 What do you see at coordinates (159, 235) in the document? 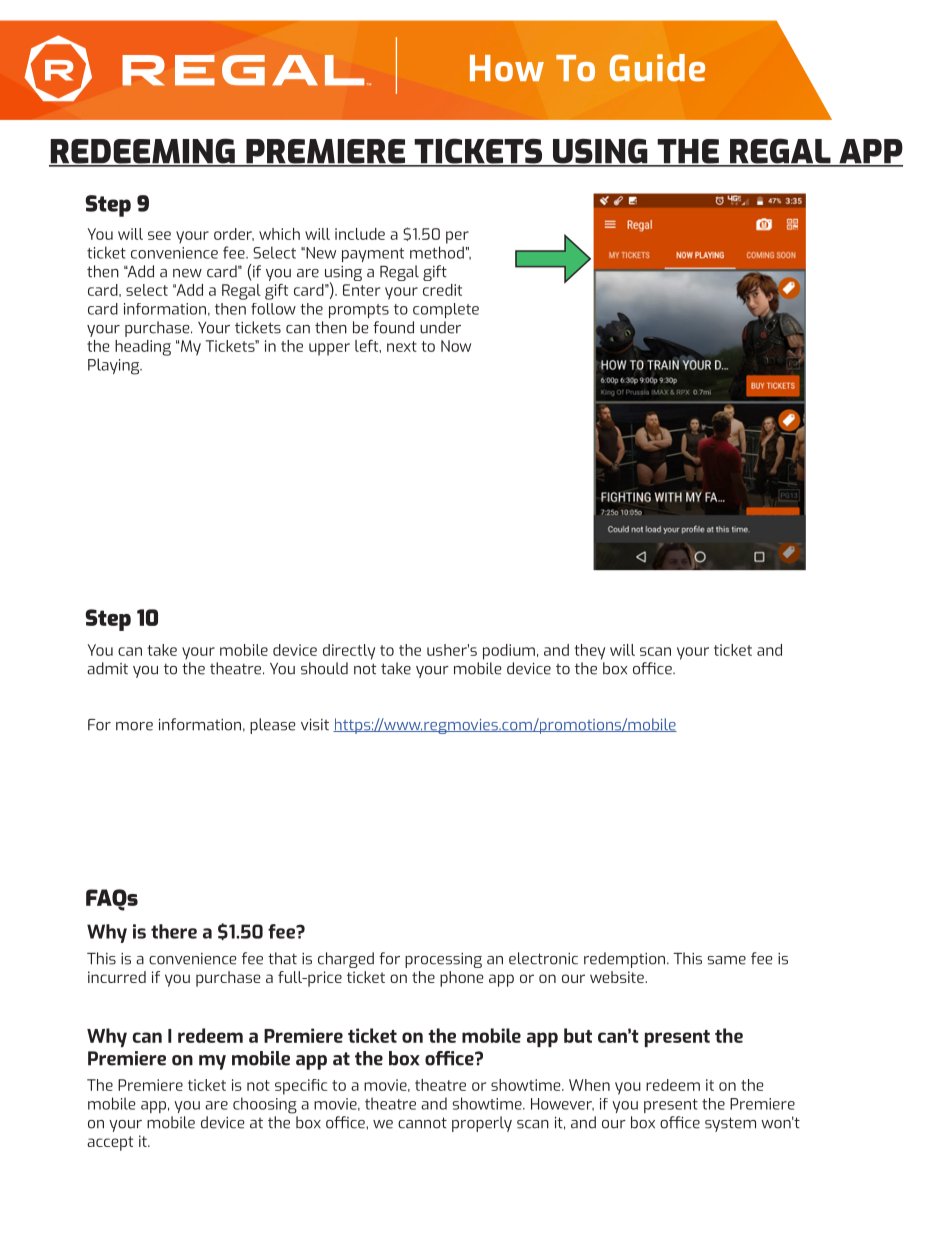
I see `see` at bounding box center [159, 235].
